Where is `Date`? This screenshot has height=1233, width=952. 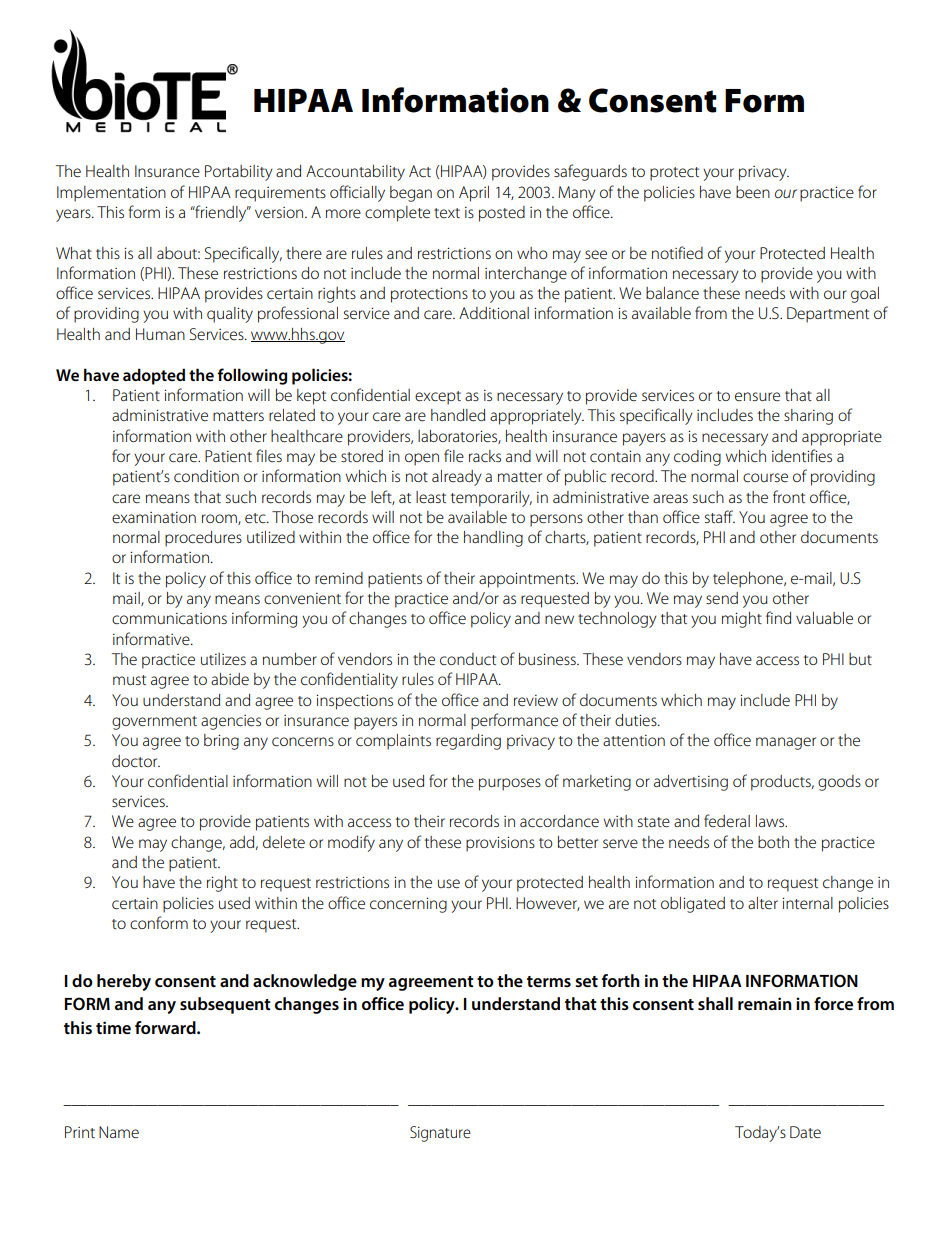
Date is located at coordinates (805, 1132).
